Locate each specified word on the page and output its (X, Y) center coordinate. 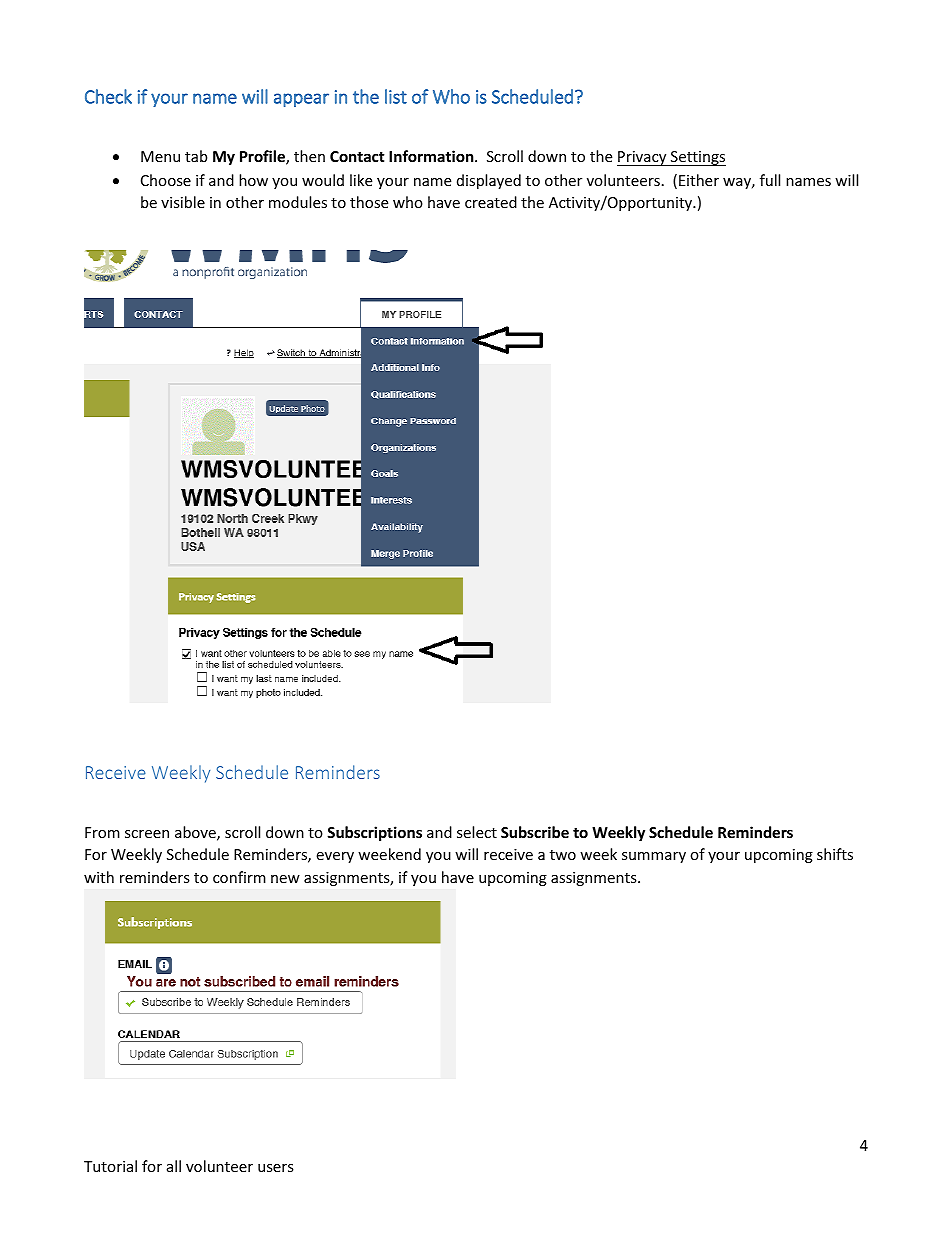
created (491, 202)
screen (147, 834)
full (770, 180)
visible (183, 202)
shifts (835, 854)
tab (196, 156)
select (477, 832)
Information (432, 156)
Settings (697, 158)
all (174, 1166)
